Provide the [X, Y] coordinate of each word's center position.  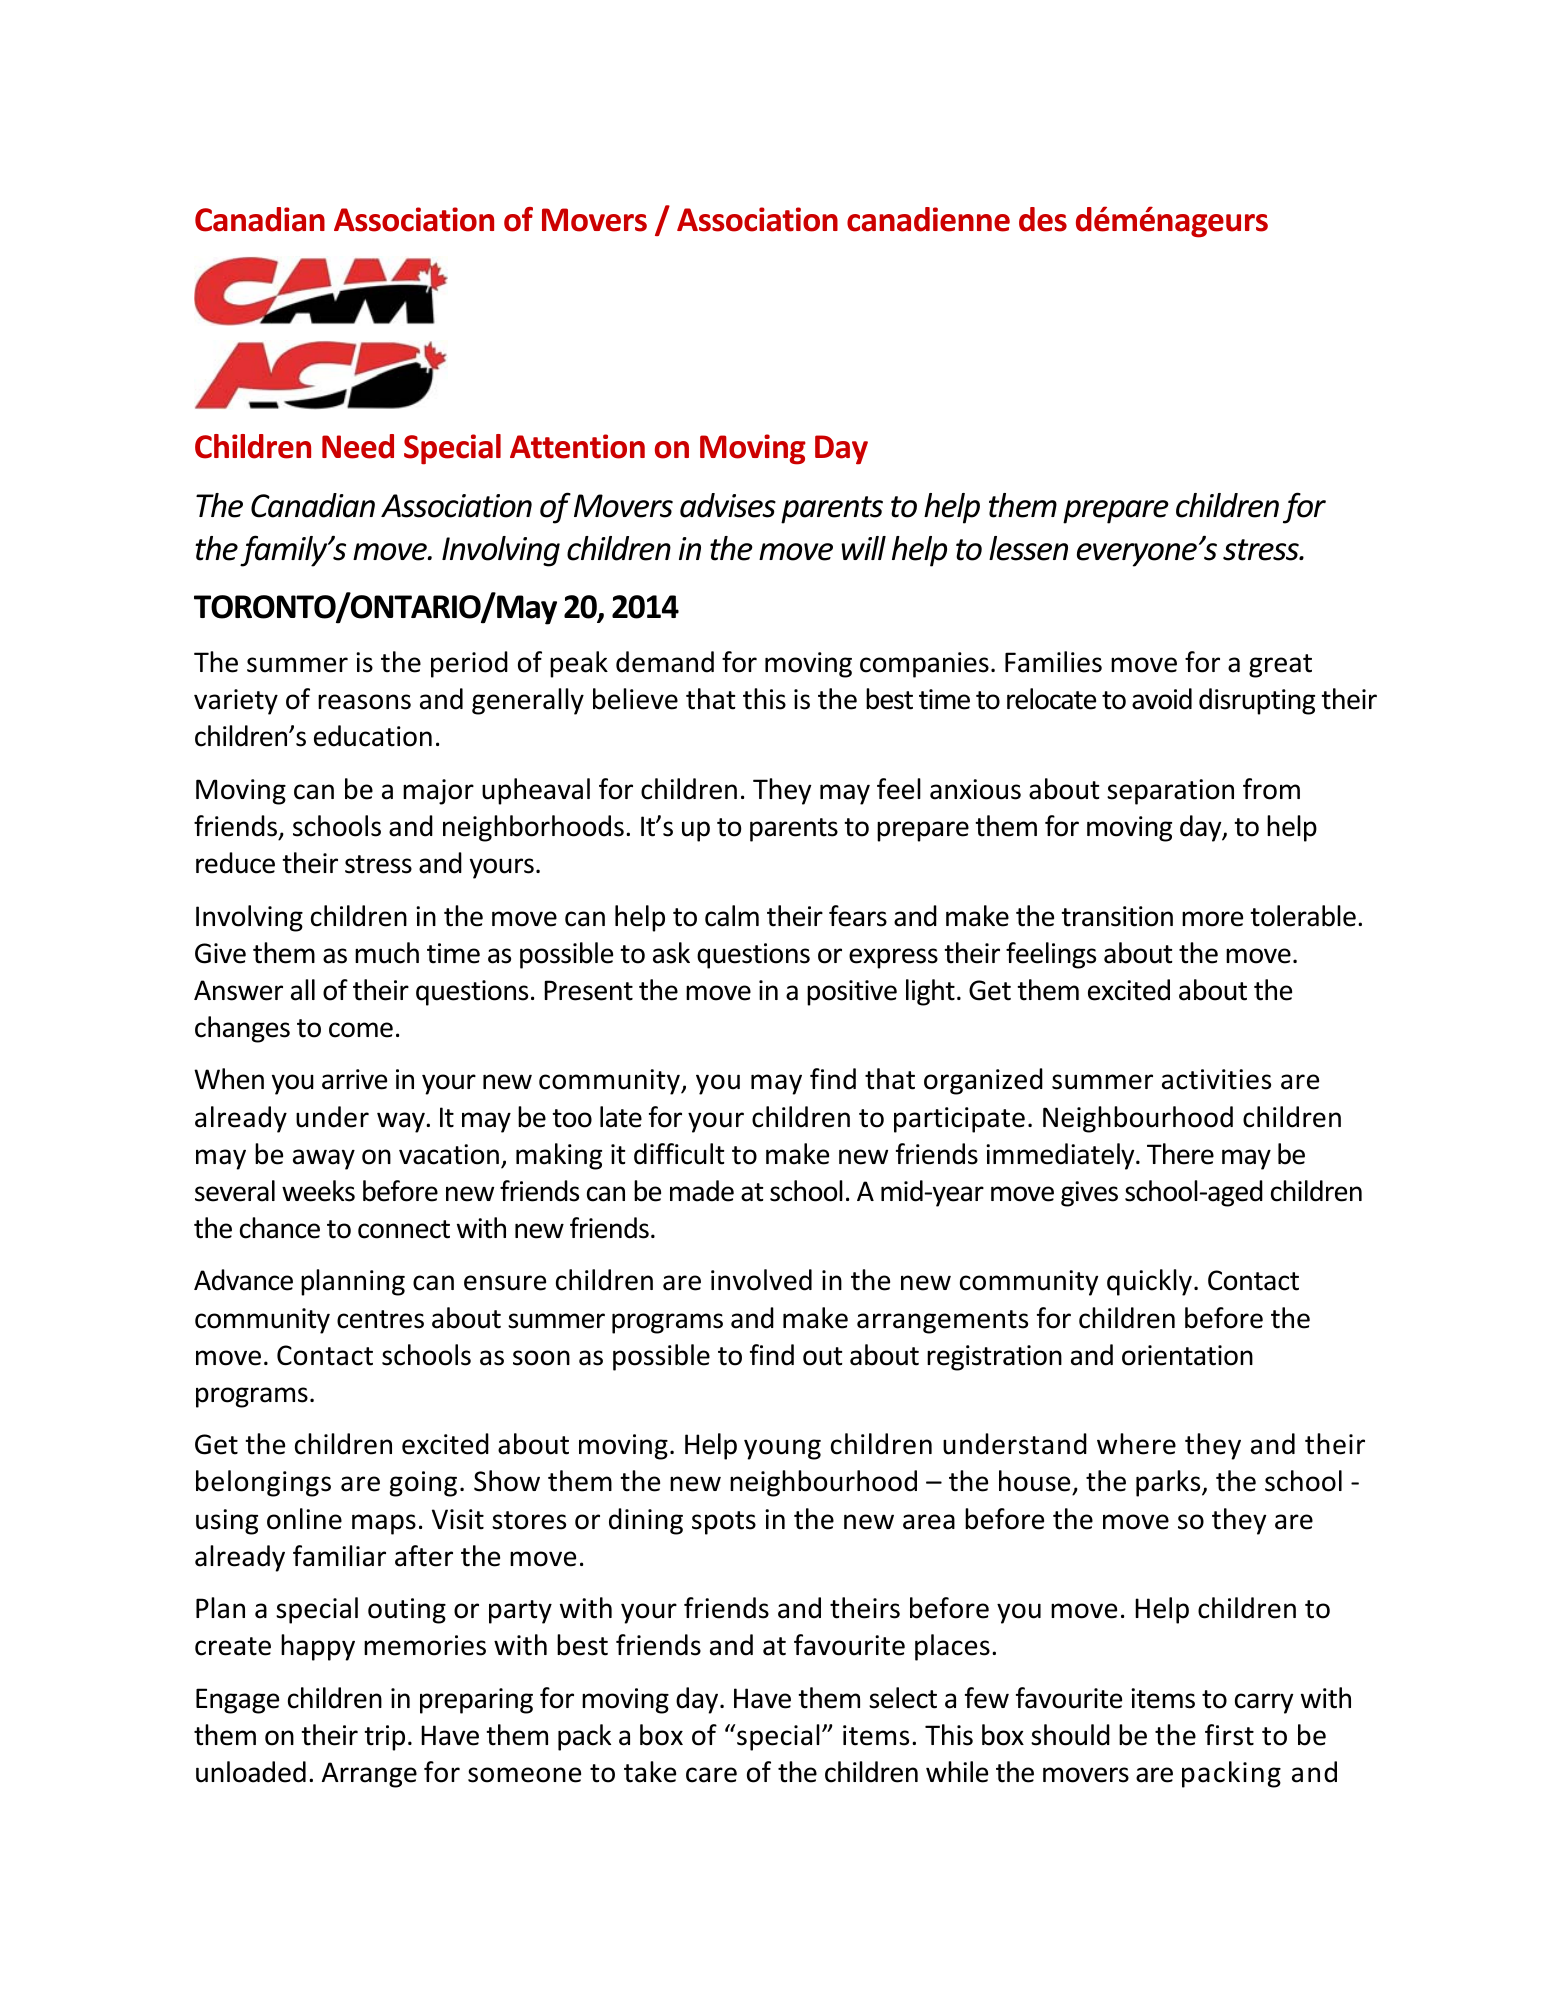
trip [384, 1738]
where [1136, 1444]
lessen [1028, 548]
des [1043, 219]
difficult [679, 1154]
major [438, 792]
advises [728, 505]
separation [1170, 792]
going [423, 1484]
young [782, 1449]
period [469, 664]
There [1180, 1154]
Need [358, 446]
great [1280, 666]
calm [732, 916]
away [324, 1159]
